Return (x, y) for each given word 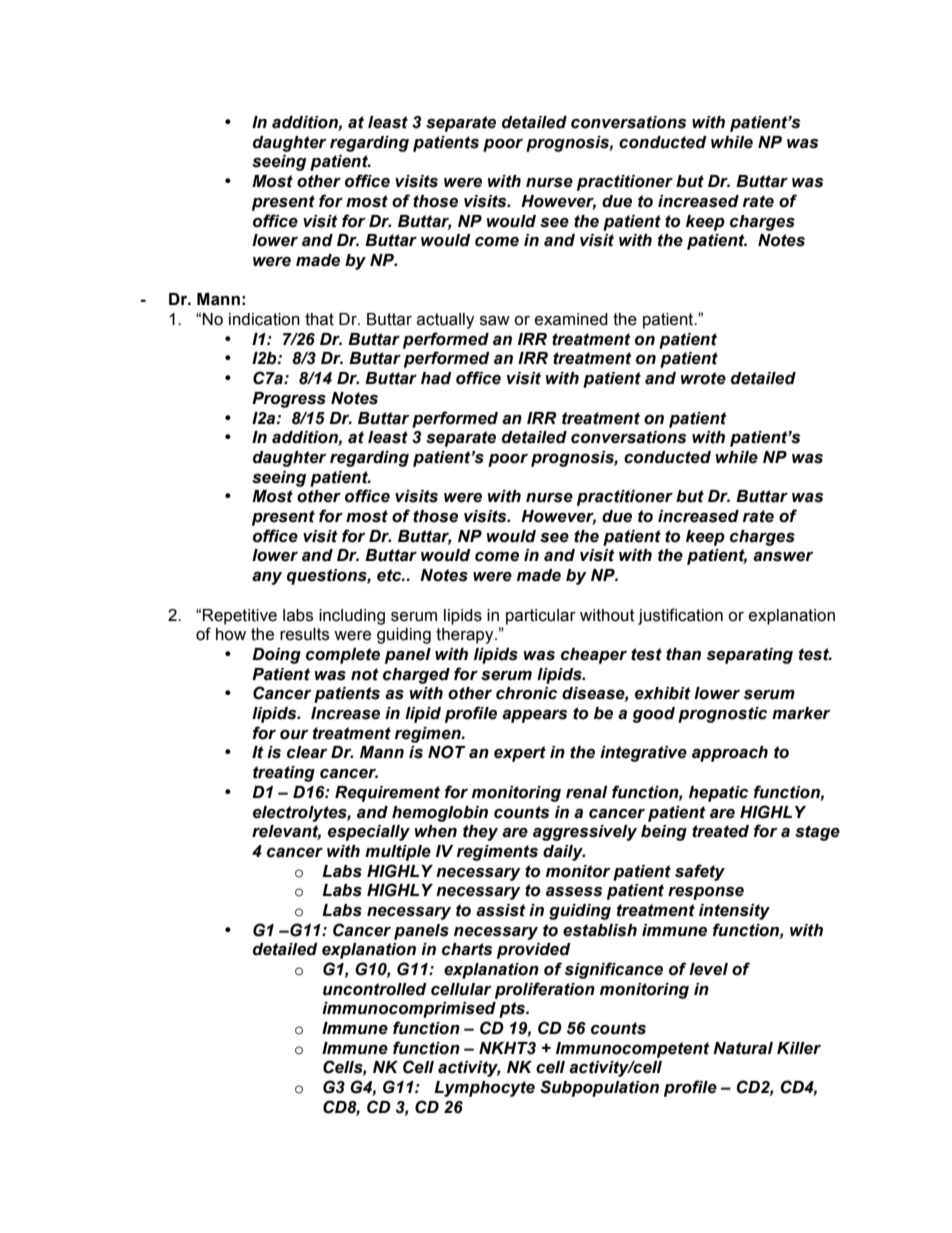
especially (369, 833)
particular (541, 617)
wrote (703, 378)
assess (574, 892)
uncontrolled (375, 989)
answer (783, 557)
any (267, 578)
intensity (734, 912)
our (294, 735)
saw (495, 320)
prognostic (722, 715)
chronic (526, 693)
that (319, 319)
